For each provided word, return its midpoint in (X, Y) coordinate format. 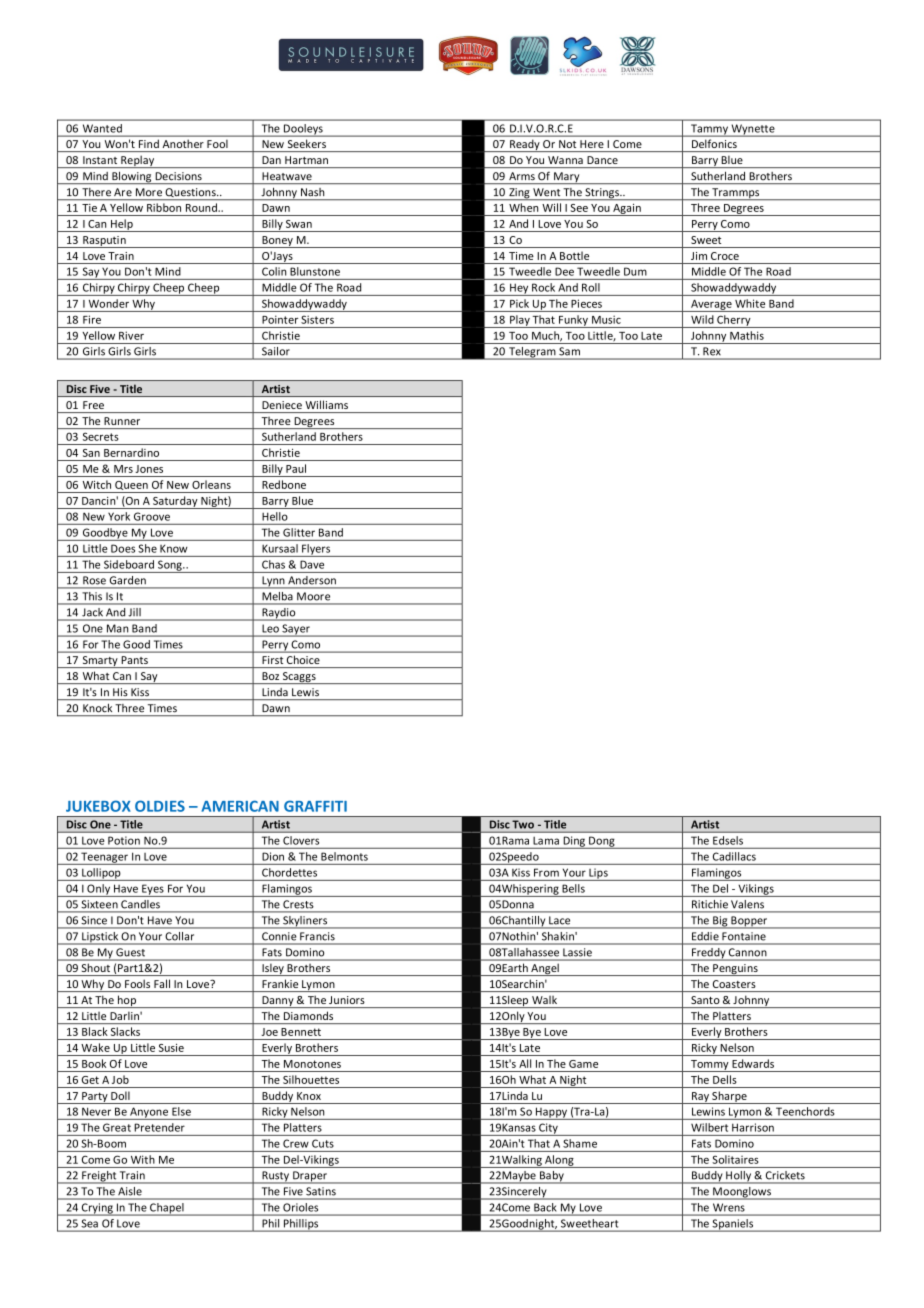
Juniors (346, 1000)
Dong (602, 842)
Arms (522, 176)
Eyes (153, 890)
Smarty (100, 662)
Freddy (709, 954)
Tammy (709, 130)
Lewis (305, 692)
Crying (97, 1209)
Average (711, 306)
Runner (122, 421)
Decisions (179, 176)
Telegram (532, 353)
